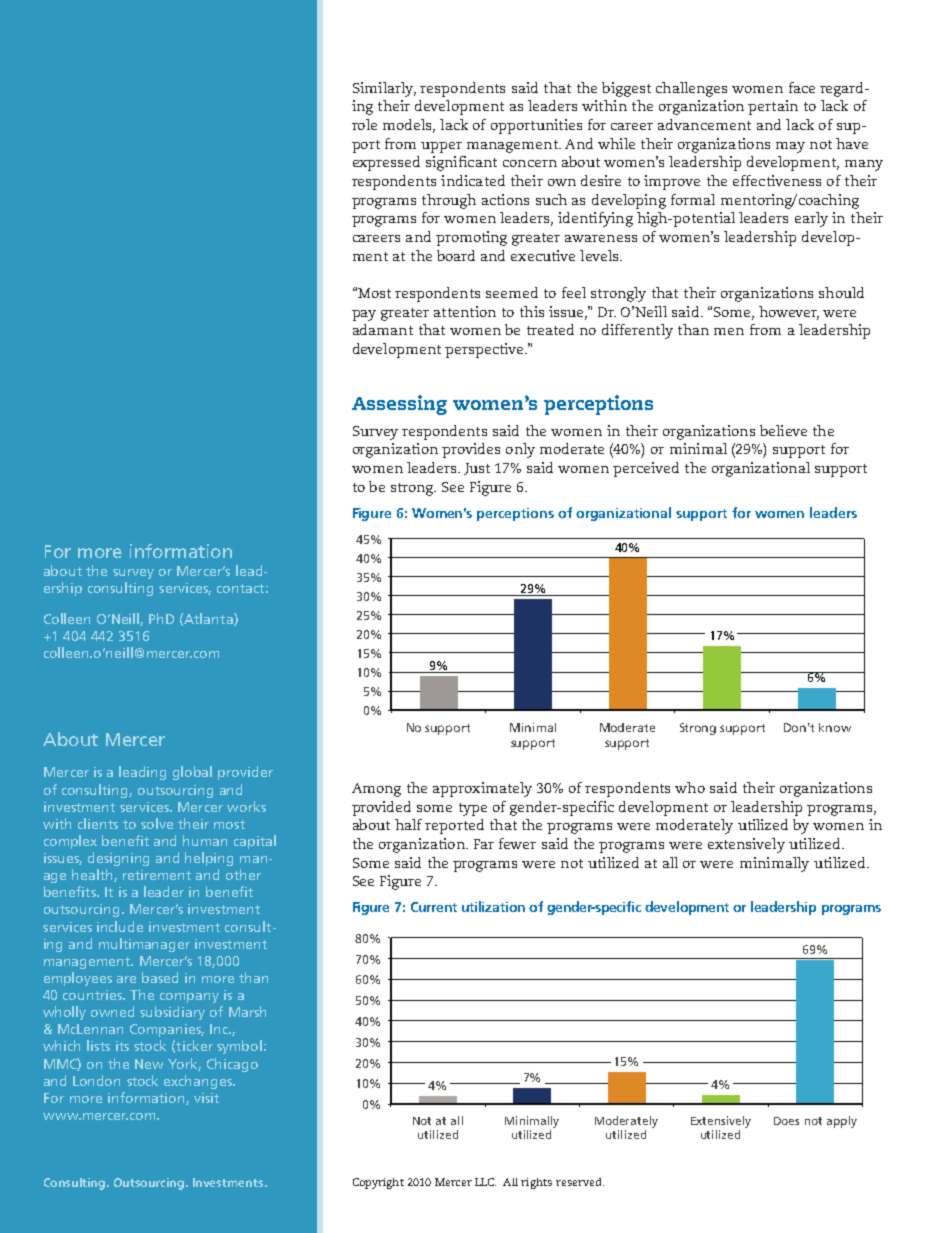  What do you see at coordinates (441, 147) in the screenshot?
I see `upper` at bounding box center [441, 147].
